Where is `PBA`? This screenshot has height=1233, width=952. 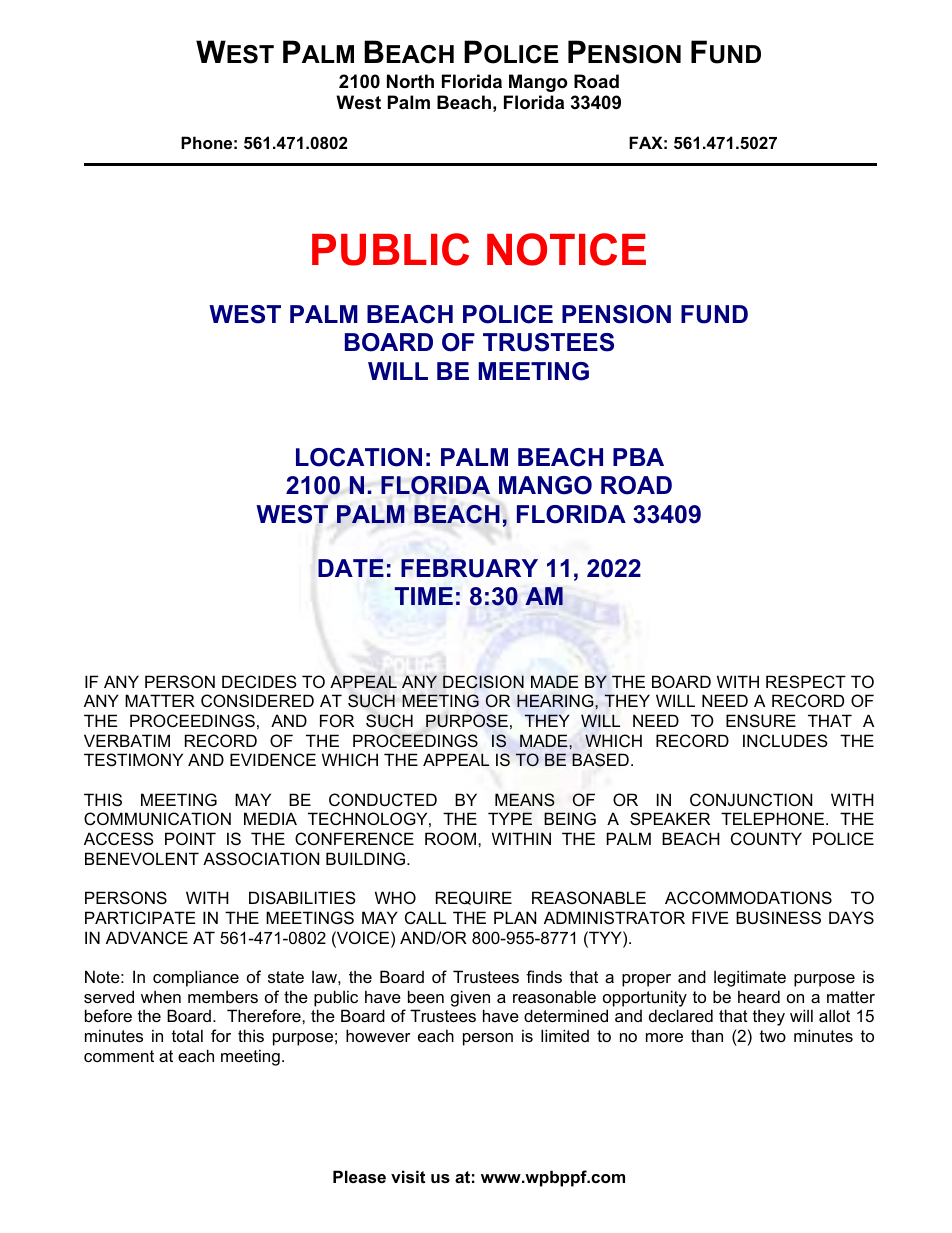
PBA is located at coordinates (638, 457).
